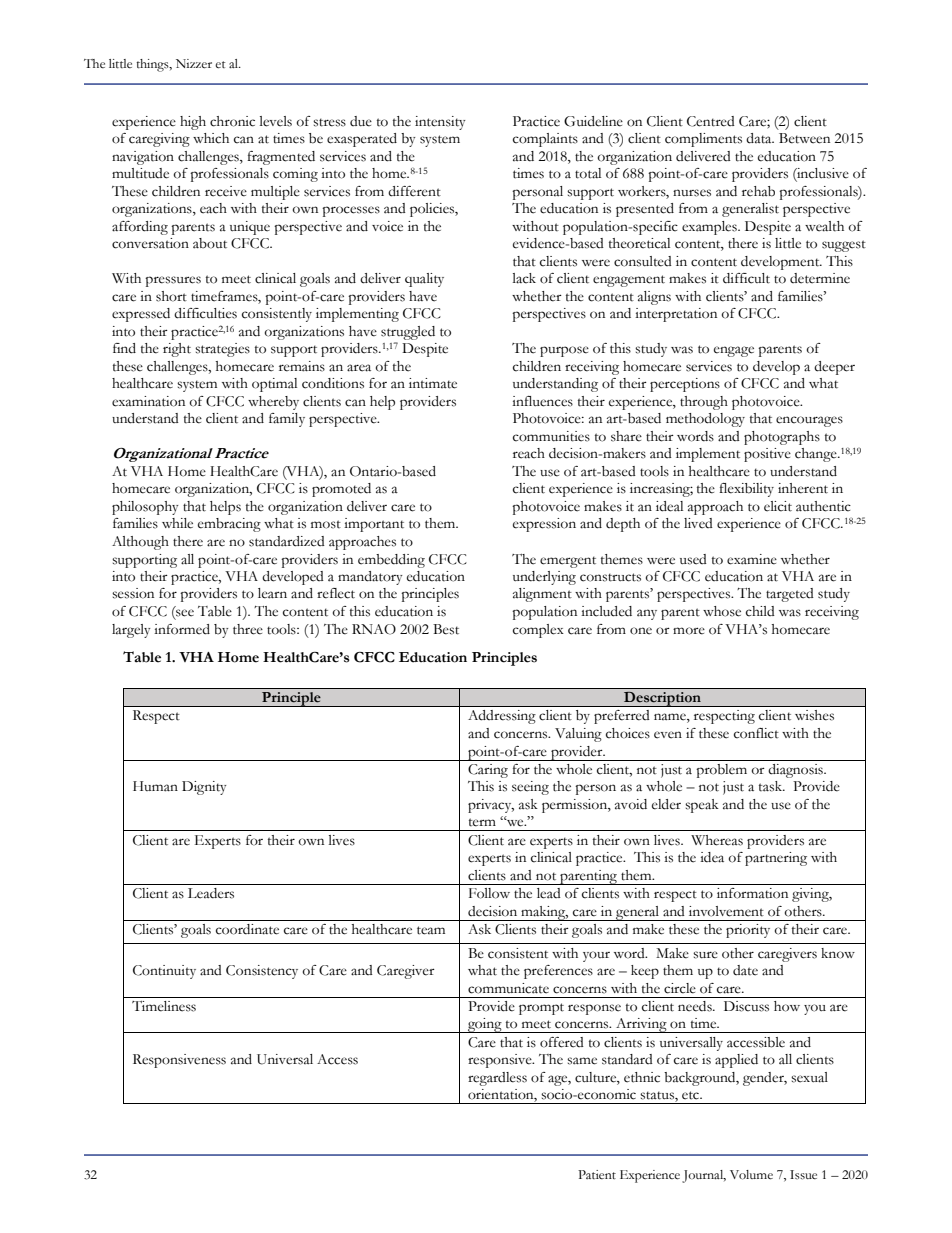 The height and width of the image is (1233, 952). I want to click on whose, so click(722, 611).
